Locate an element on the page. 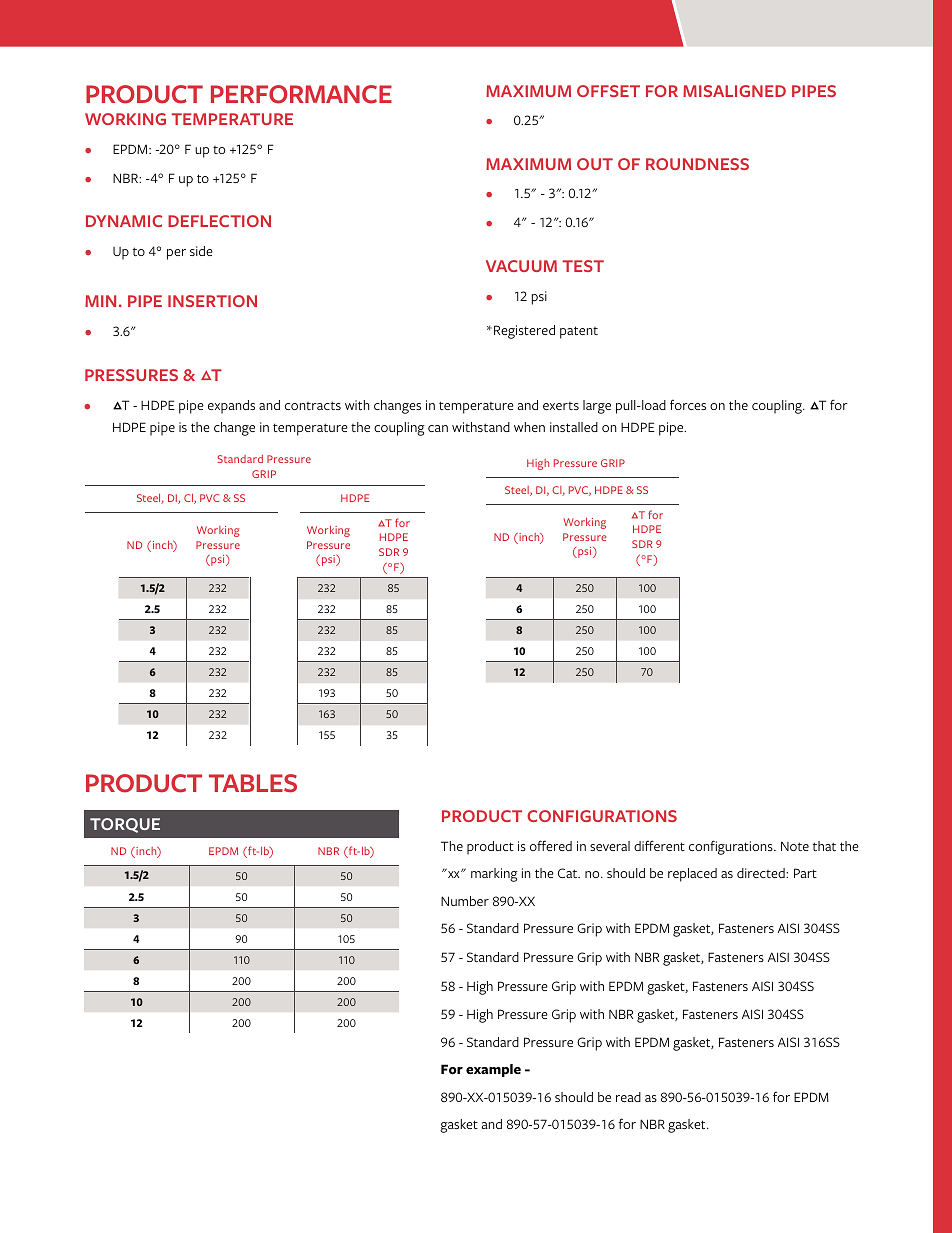  example is located at coordinates (493, 1070).
